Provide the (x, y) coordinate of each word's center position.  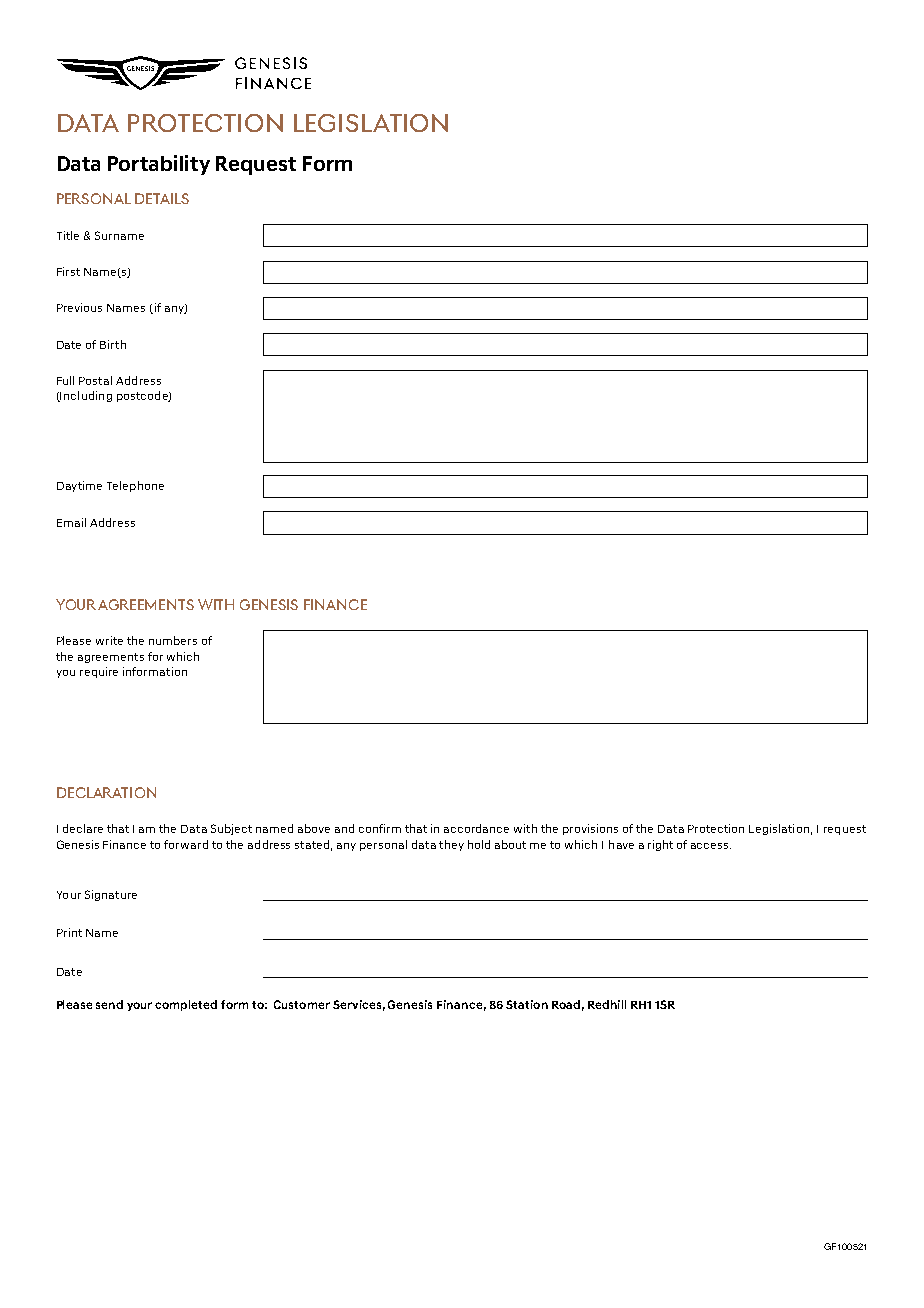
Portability (159, 165)
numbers (173, 640)
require (99, 672)
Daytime (79, 486)
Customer (302, 1004)
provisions (590, 829)
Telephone (135, 486)
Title (68, 235)
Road (566, 1004)
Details (162, 198)
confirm (380, 828)
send (109, 1004)
